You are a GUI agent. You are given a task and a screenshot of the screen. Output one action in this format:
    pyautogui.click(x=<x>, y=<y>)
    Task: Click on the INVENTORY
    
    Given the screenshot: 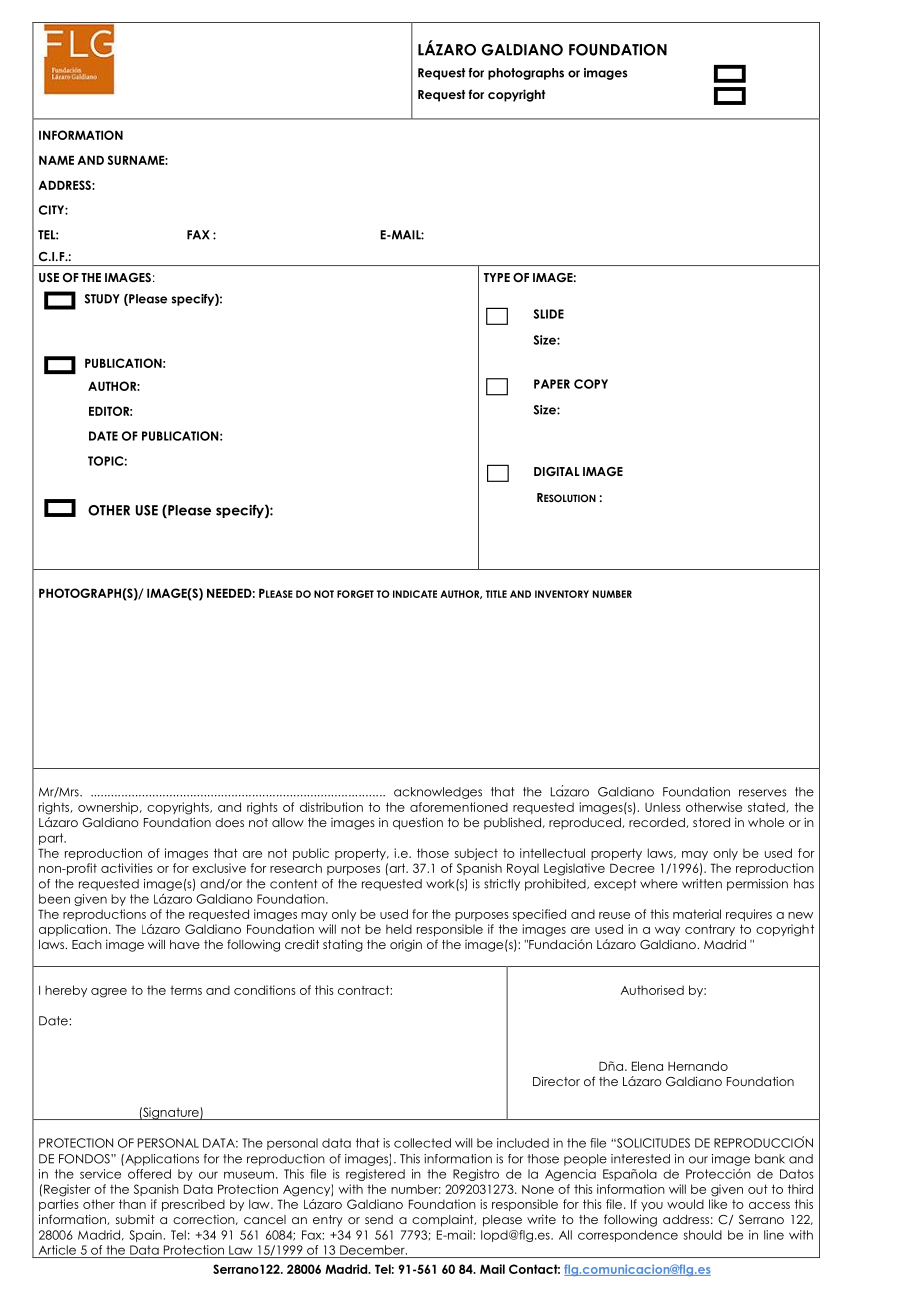 What is the action you would take?
    pyautogui.click(x=562, y=594)
